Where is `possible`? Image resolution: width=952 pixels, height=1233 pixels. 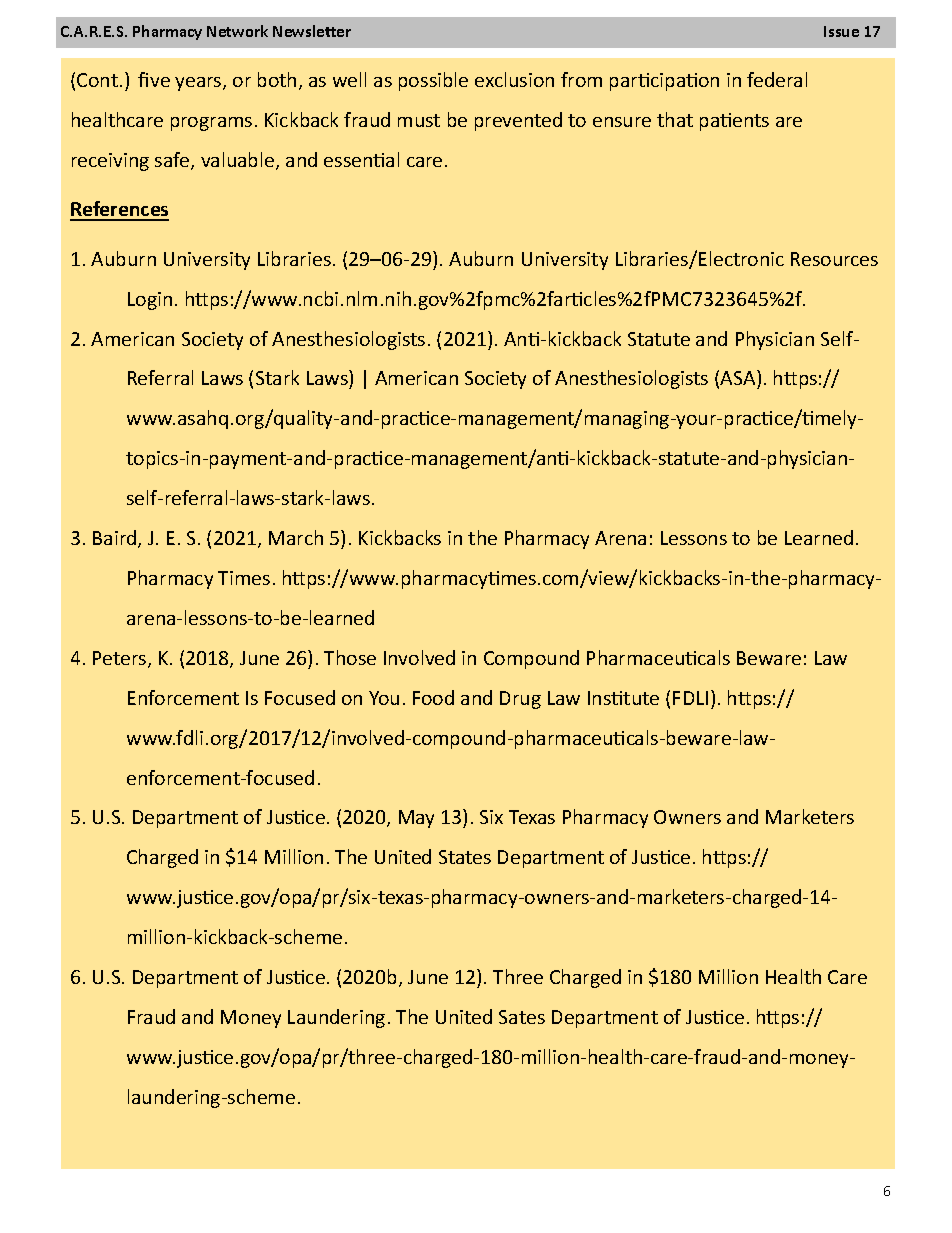 possible is located at coordinates (433, 81).
